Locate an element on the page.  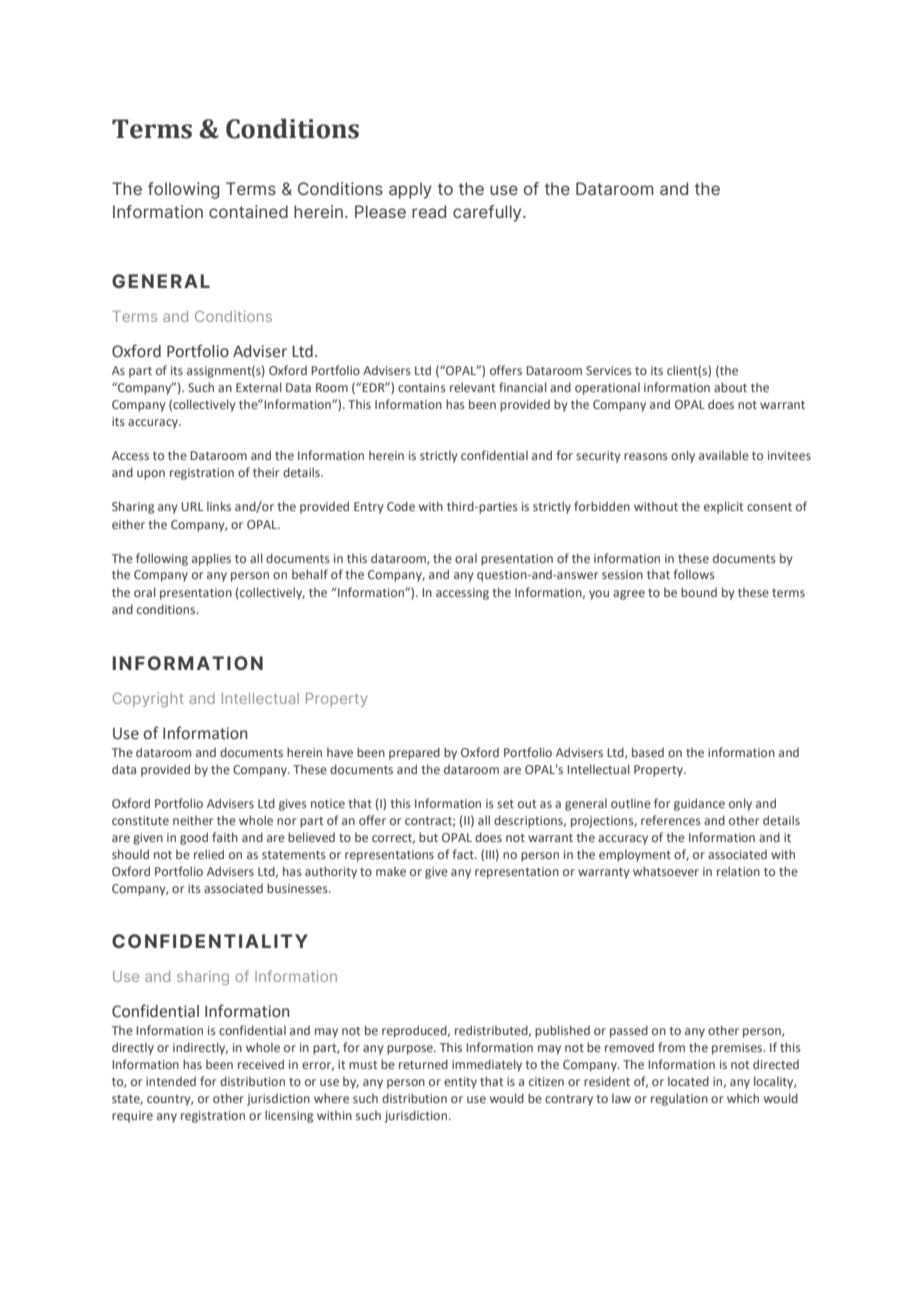
entity is located at coordinates (460, 1083).
